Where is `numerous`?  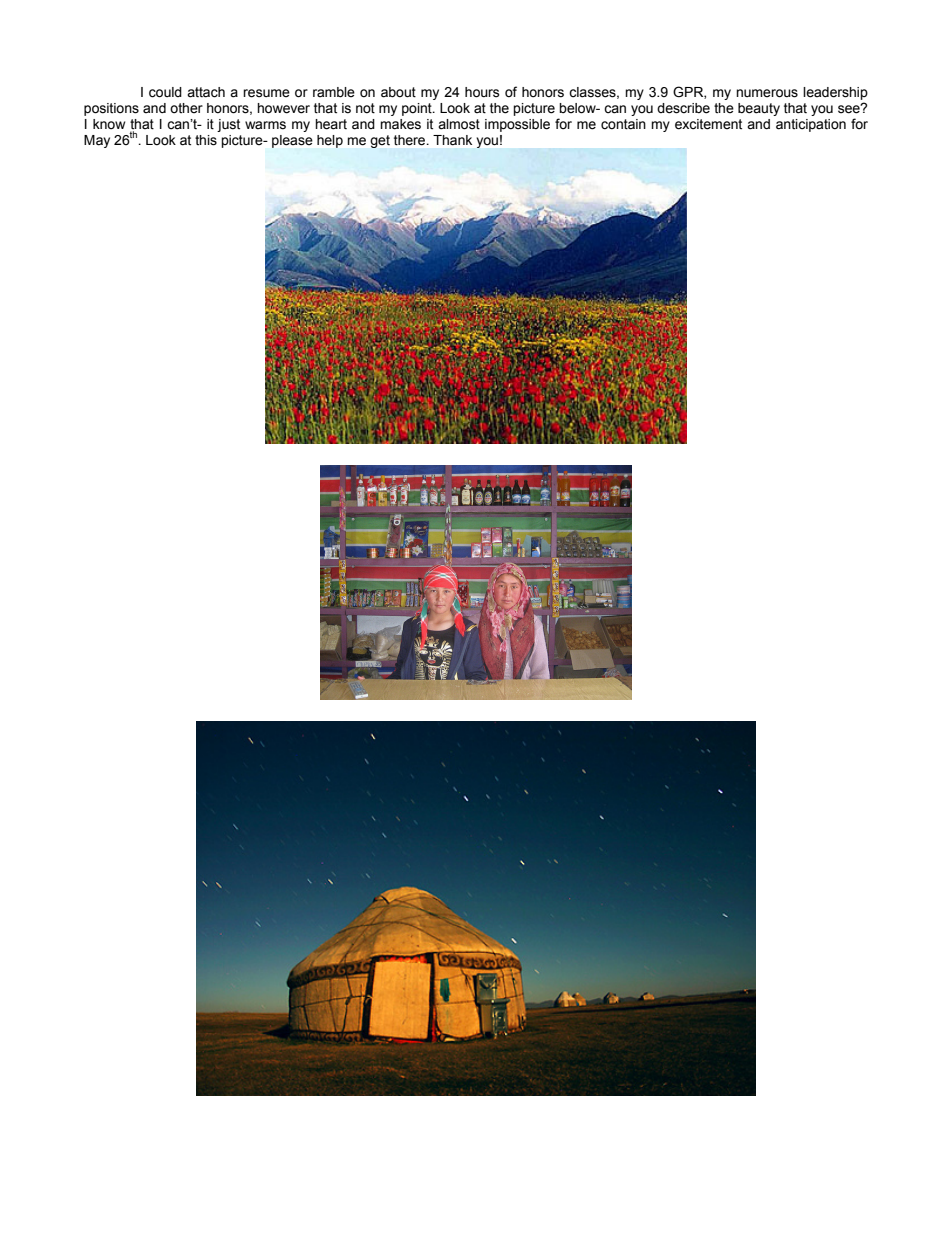
numerous is located at coordinates (767, 93).
